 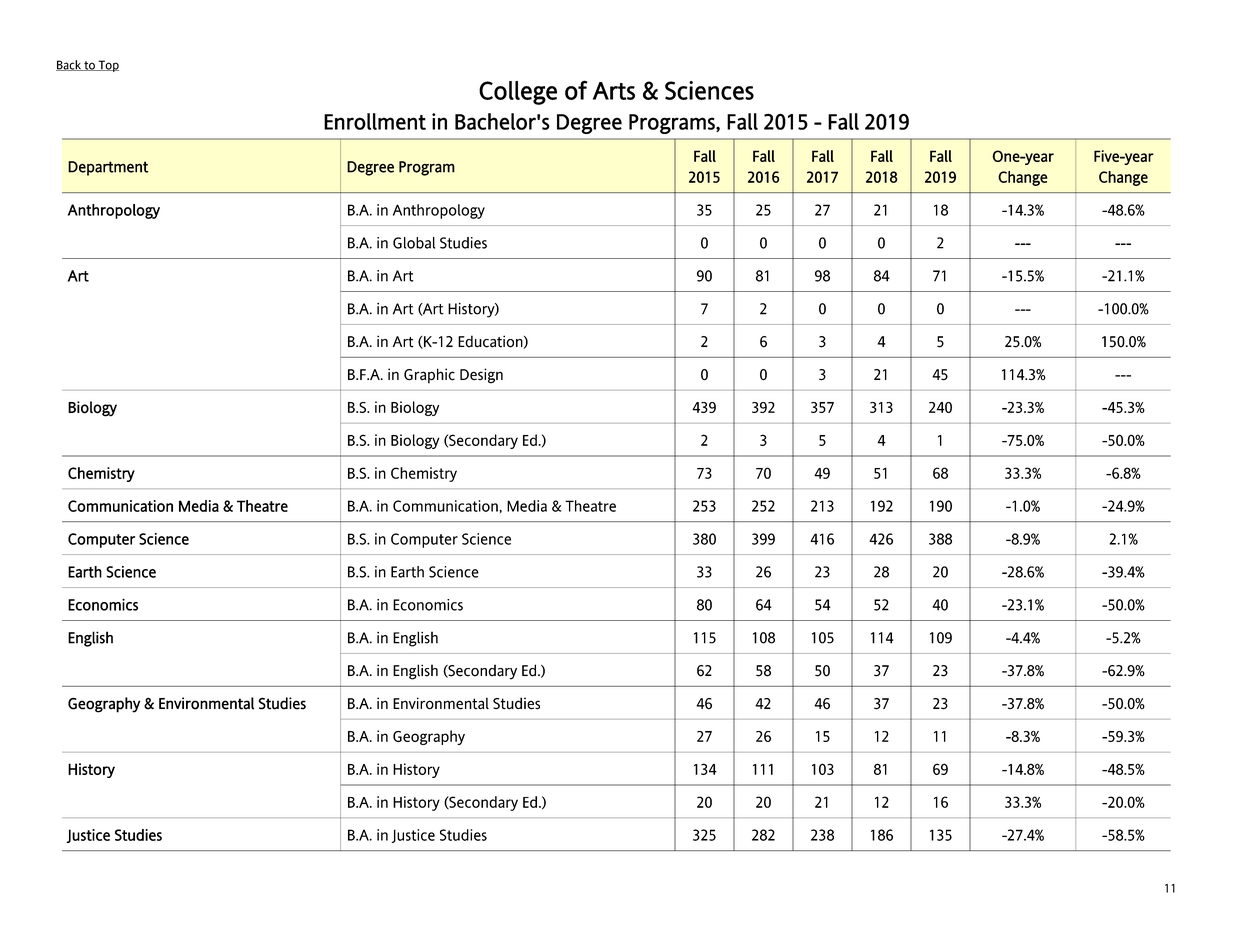 What do you see at coordinates (414, 243) in the document?
I see `Global` at bounding box center [414, 243].
